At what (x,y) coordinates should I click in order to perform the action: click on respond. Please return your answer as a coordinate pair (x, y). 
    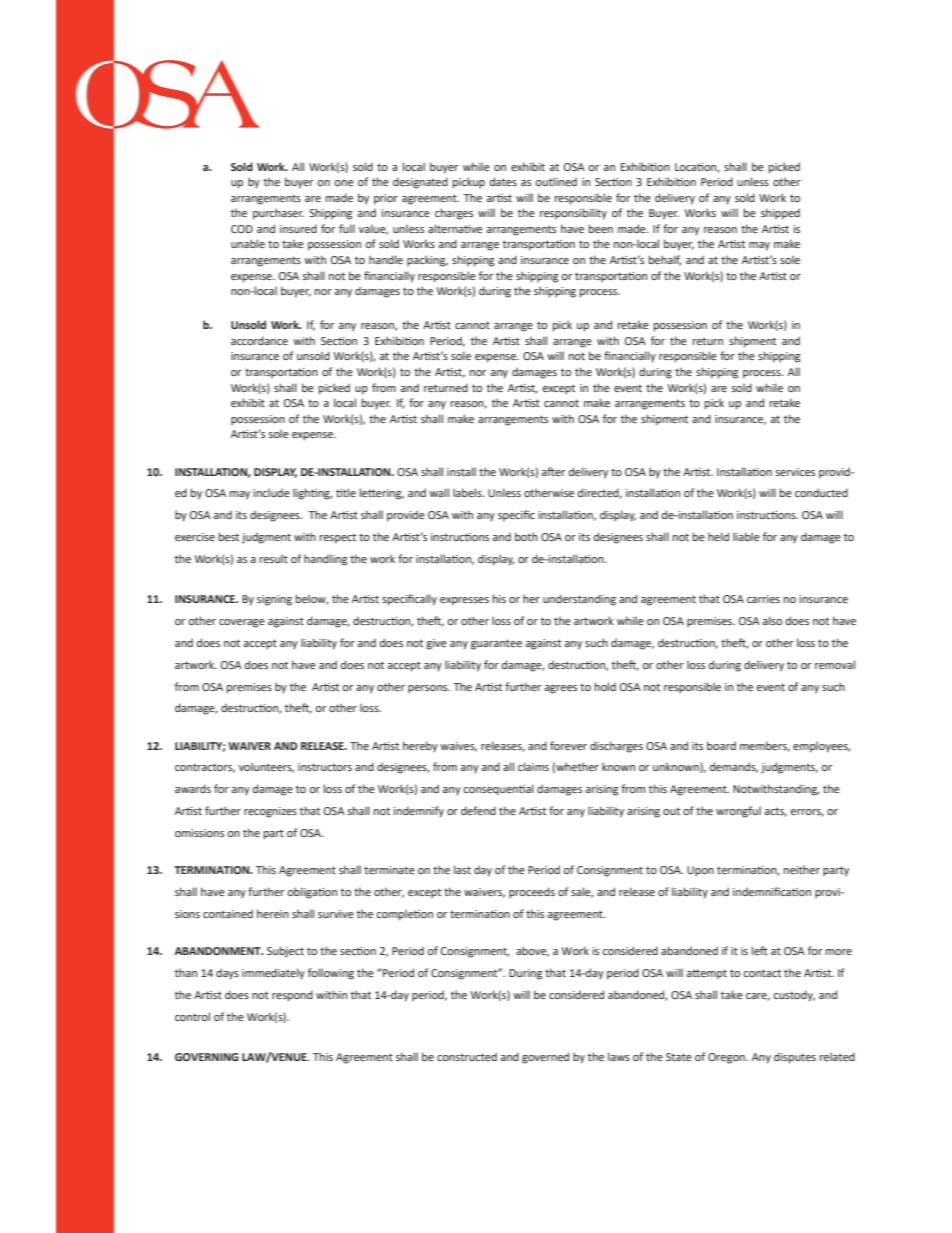
    Looking at the image, I should click on (292, 996).
